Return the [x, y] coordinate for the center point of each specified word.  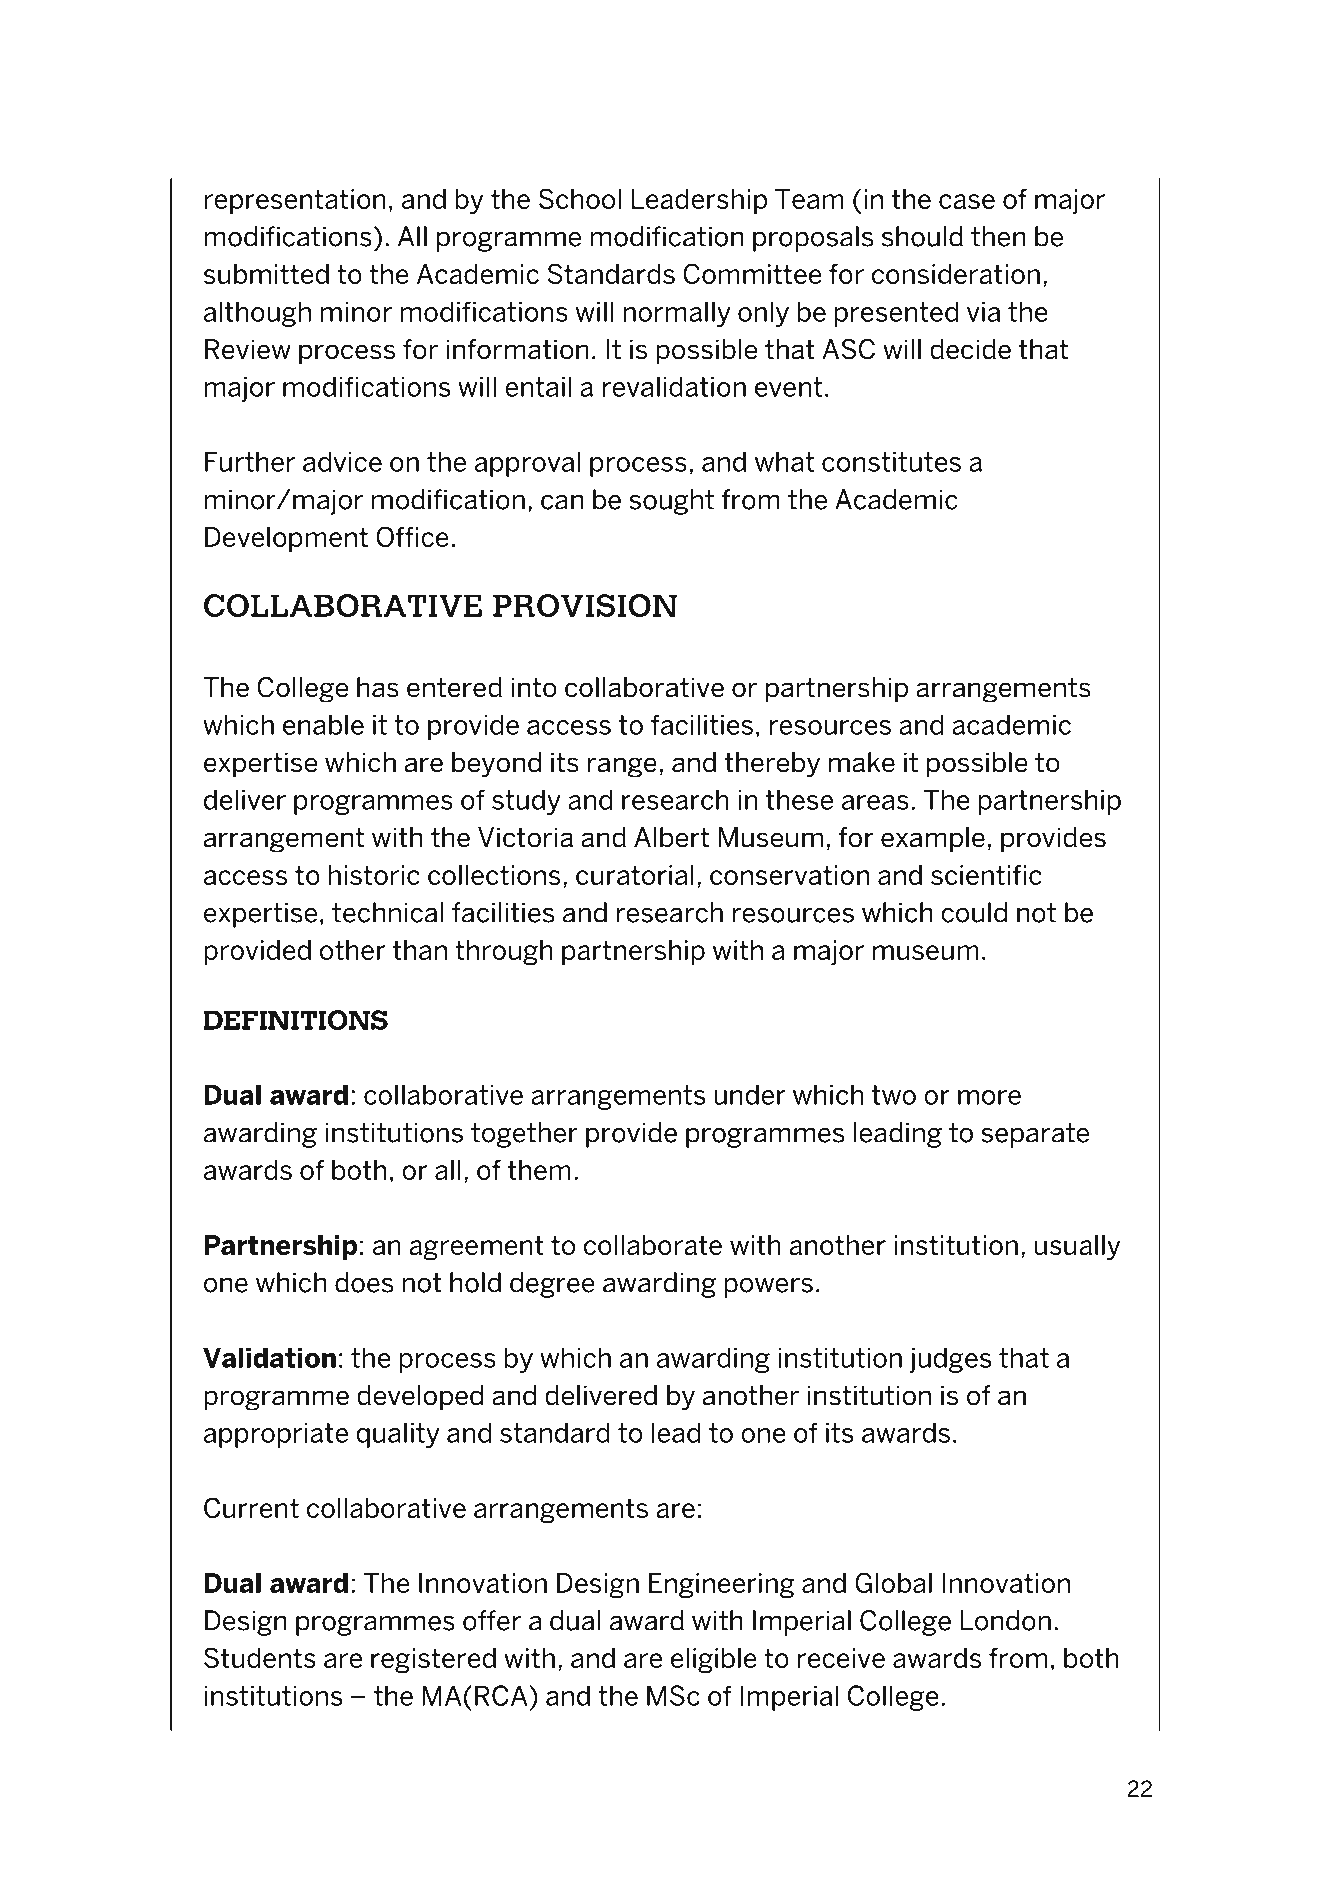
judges [951, 1360]
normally [677, 314]
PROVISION [585, 605]
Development [286, 539]
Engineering [722, 1585]
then [998, 236]
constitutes [891, 462]
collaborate [653, 1245]
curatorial [635, 875]
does [364, 1282]
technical [388, 912]
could [974, 912]
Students [260, 1657]
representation [295, 201]
